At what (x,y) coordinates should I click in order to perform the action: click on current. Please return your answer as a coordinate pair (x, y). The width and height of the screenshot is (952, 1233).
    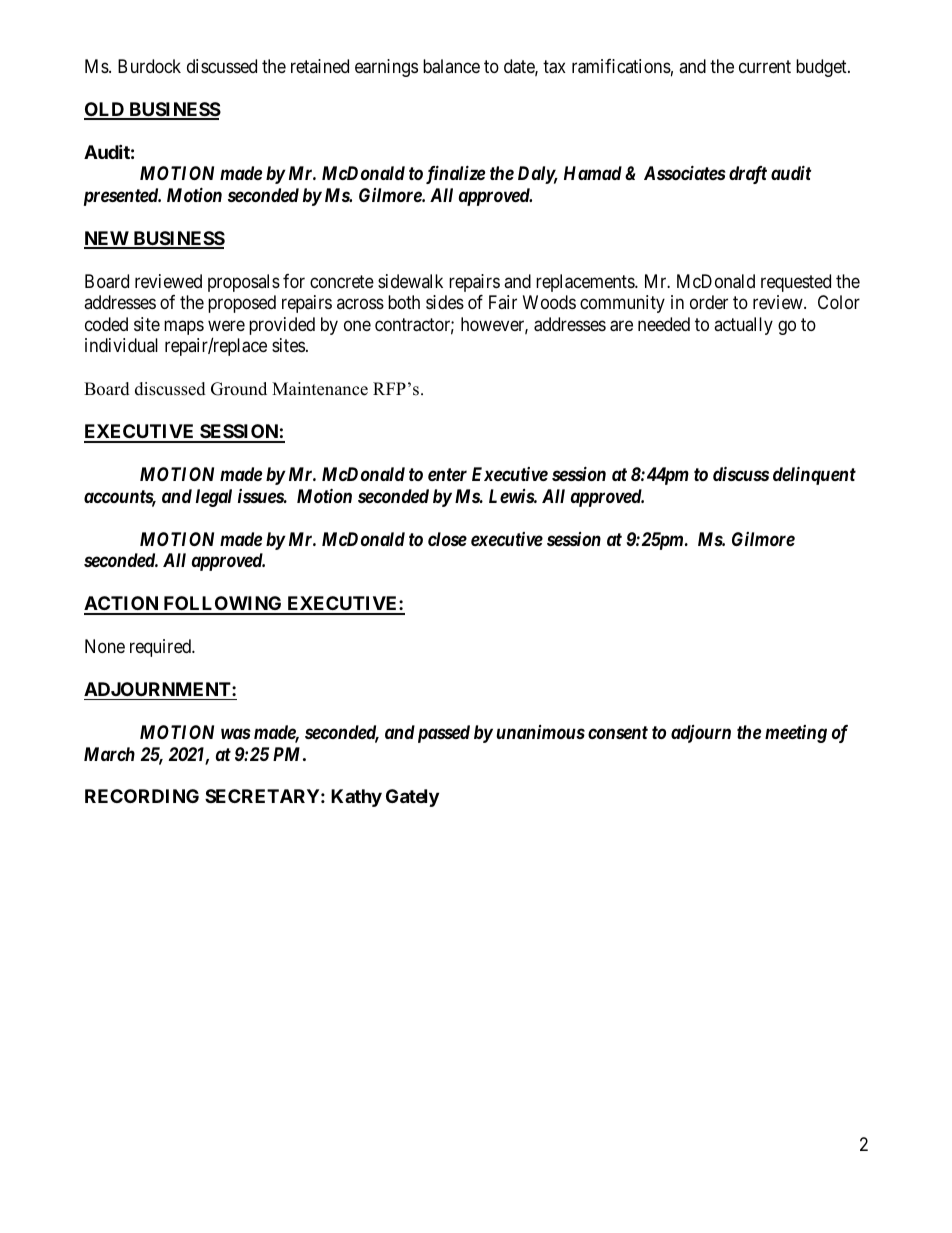
    Looking at the image, I should click on (765, 66).
